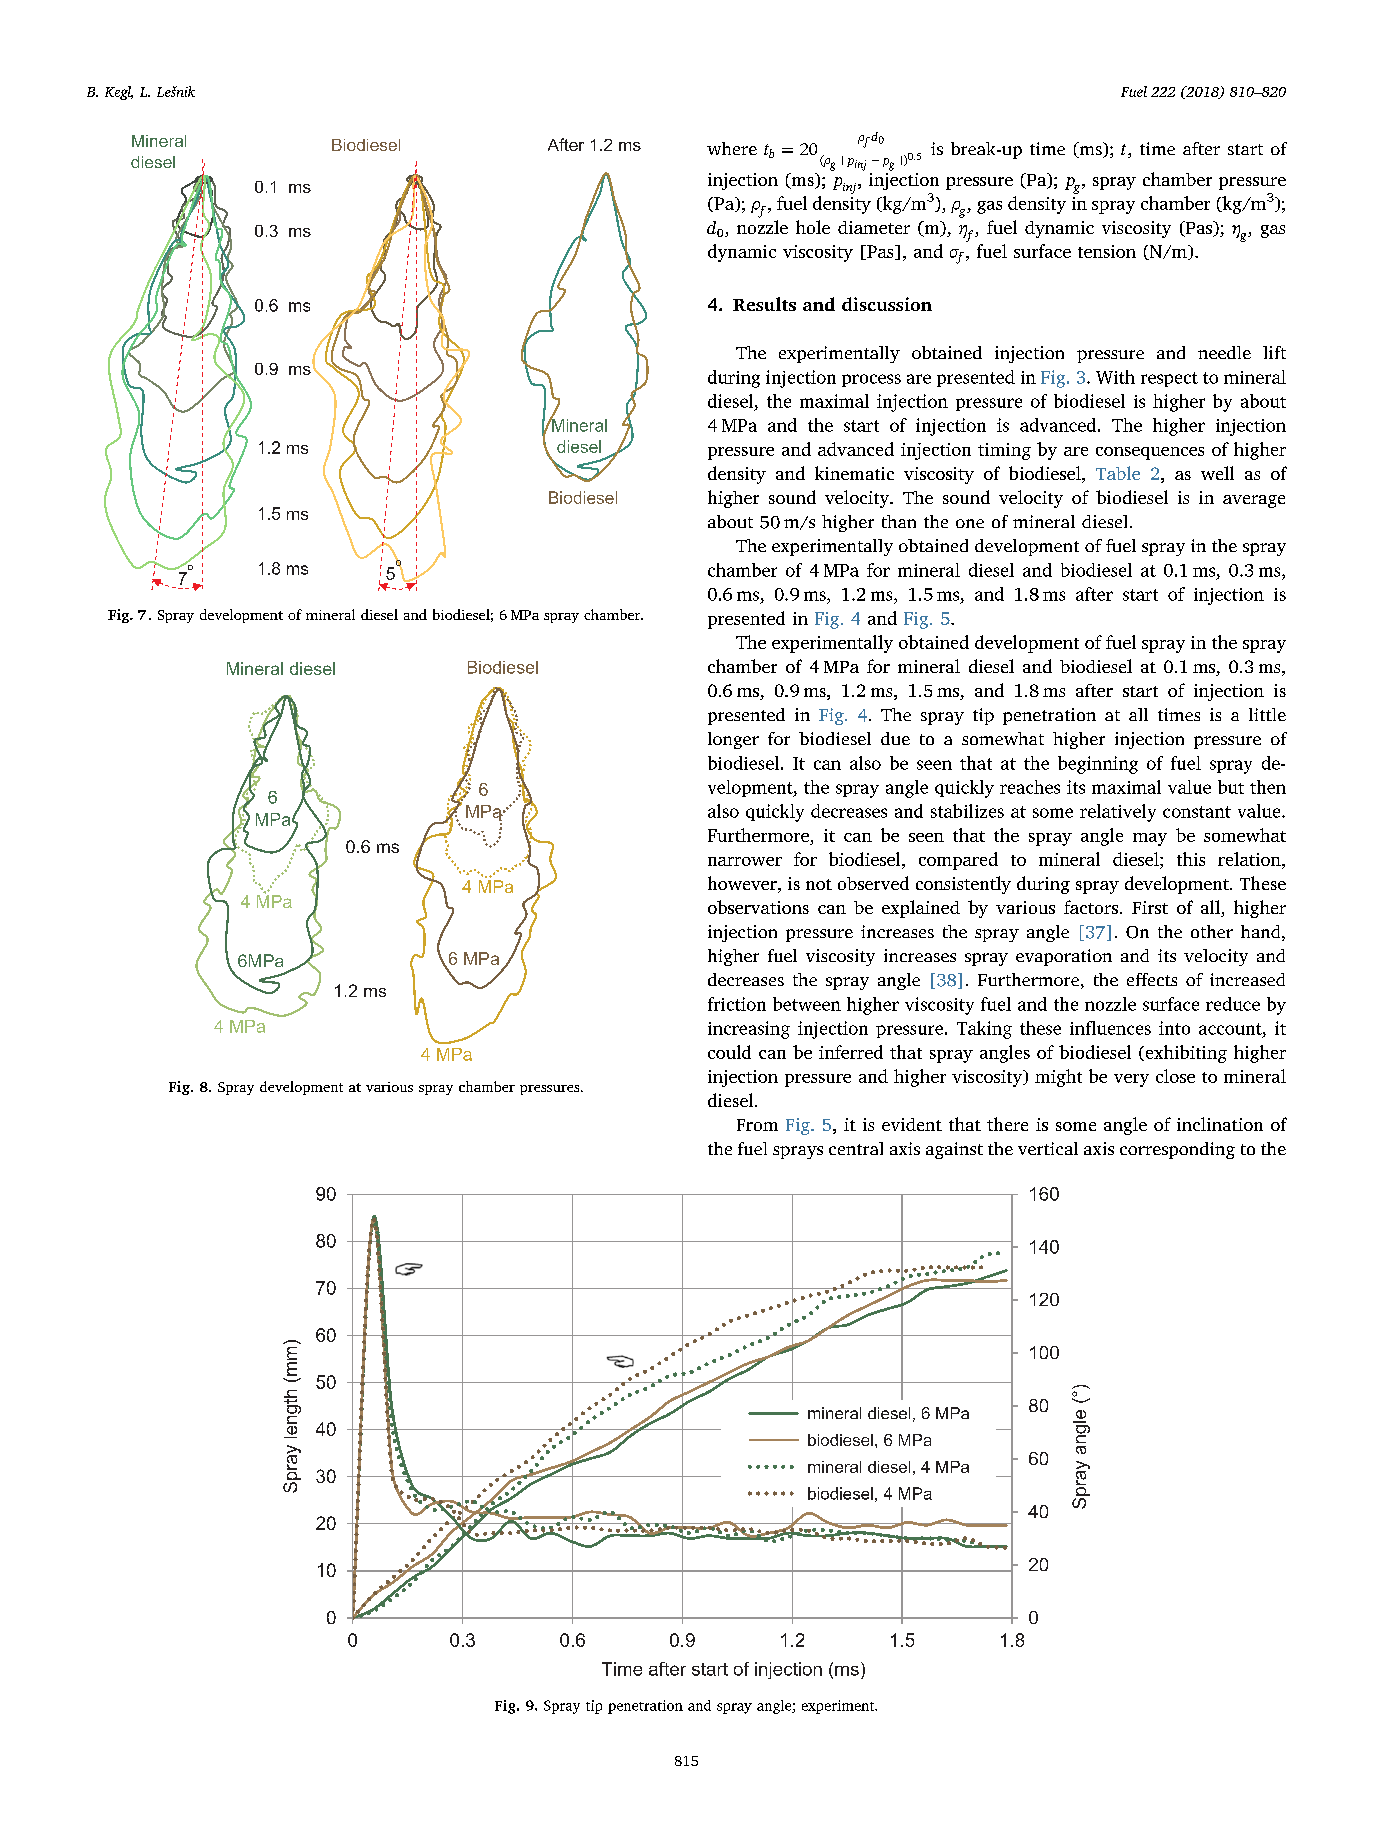 This page has width=1373, height=1830. I want to click on observations, so click(758, 907).
